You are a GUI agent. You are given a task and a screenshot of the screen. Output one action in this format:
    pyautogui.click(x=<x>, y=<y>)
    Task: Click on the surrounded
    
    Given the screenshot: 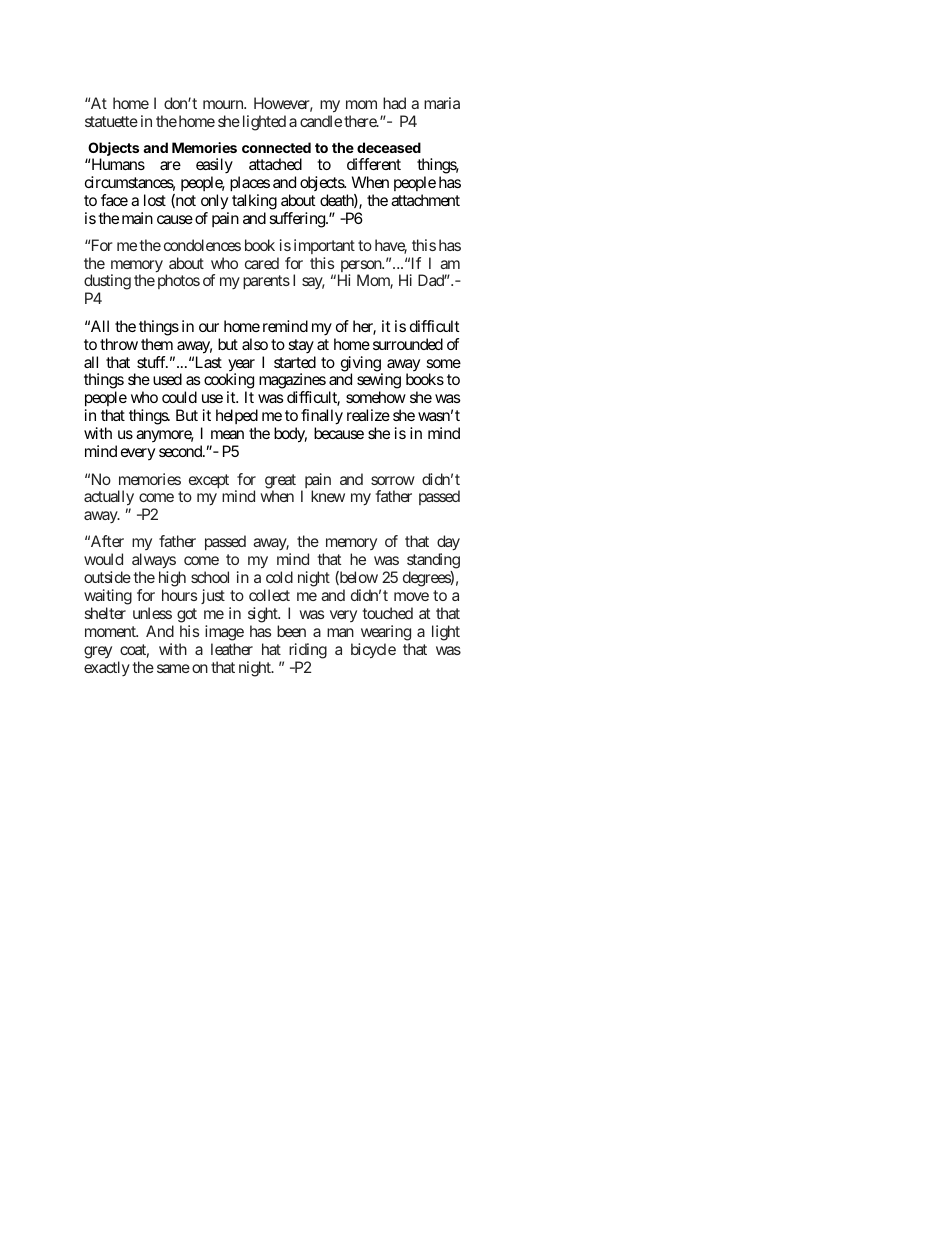 What is the action you would take?
    pyautogui.click(x=408, y=344)
